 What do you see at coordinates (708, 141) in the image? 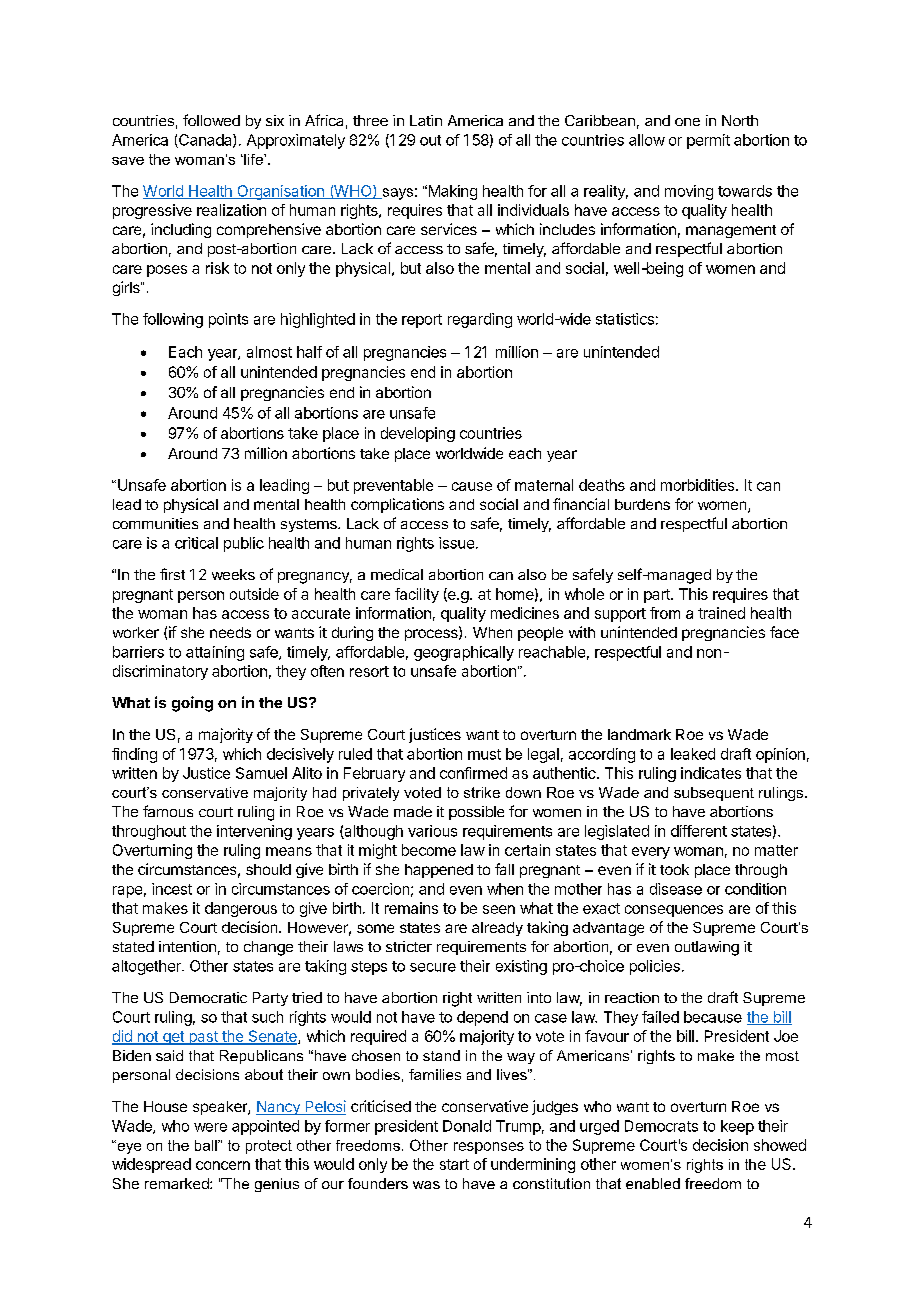
I see `permit` at bounding box center [708, 141].
